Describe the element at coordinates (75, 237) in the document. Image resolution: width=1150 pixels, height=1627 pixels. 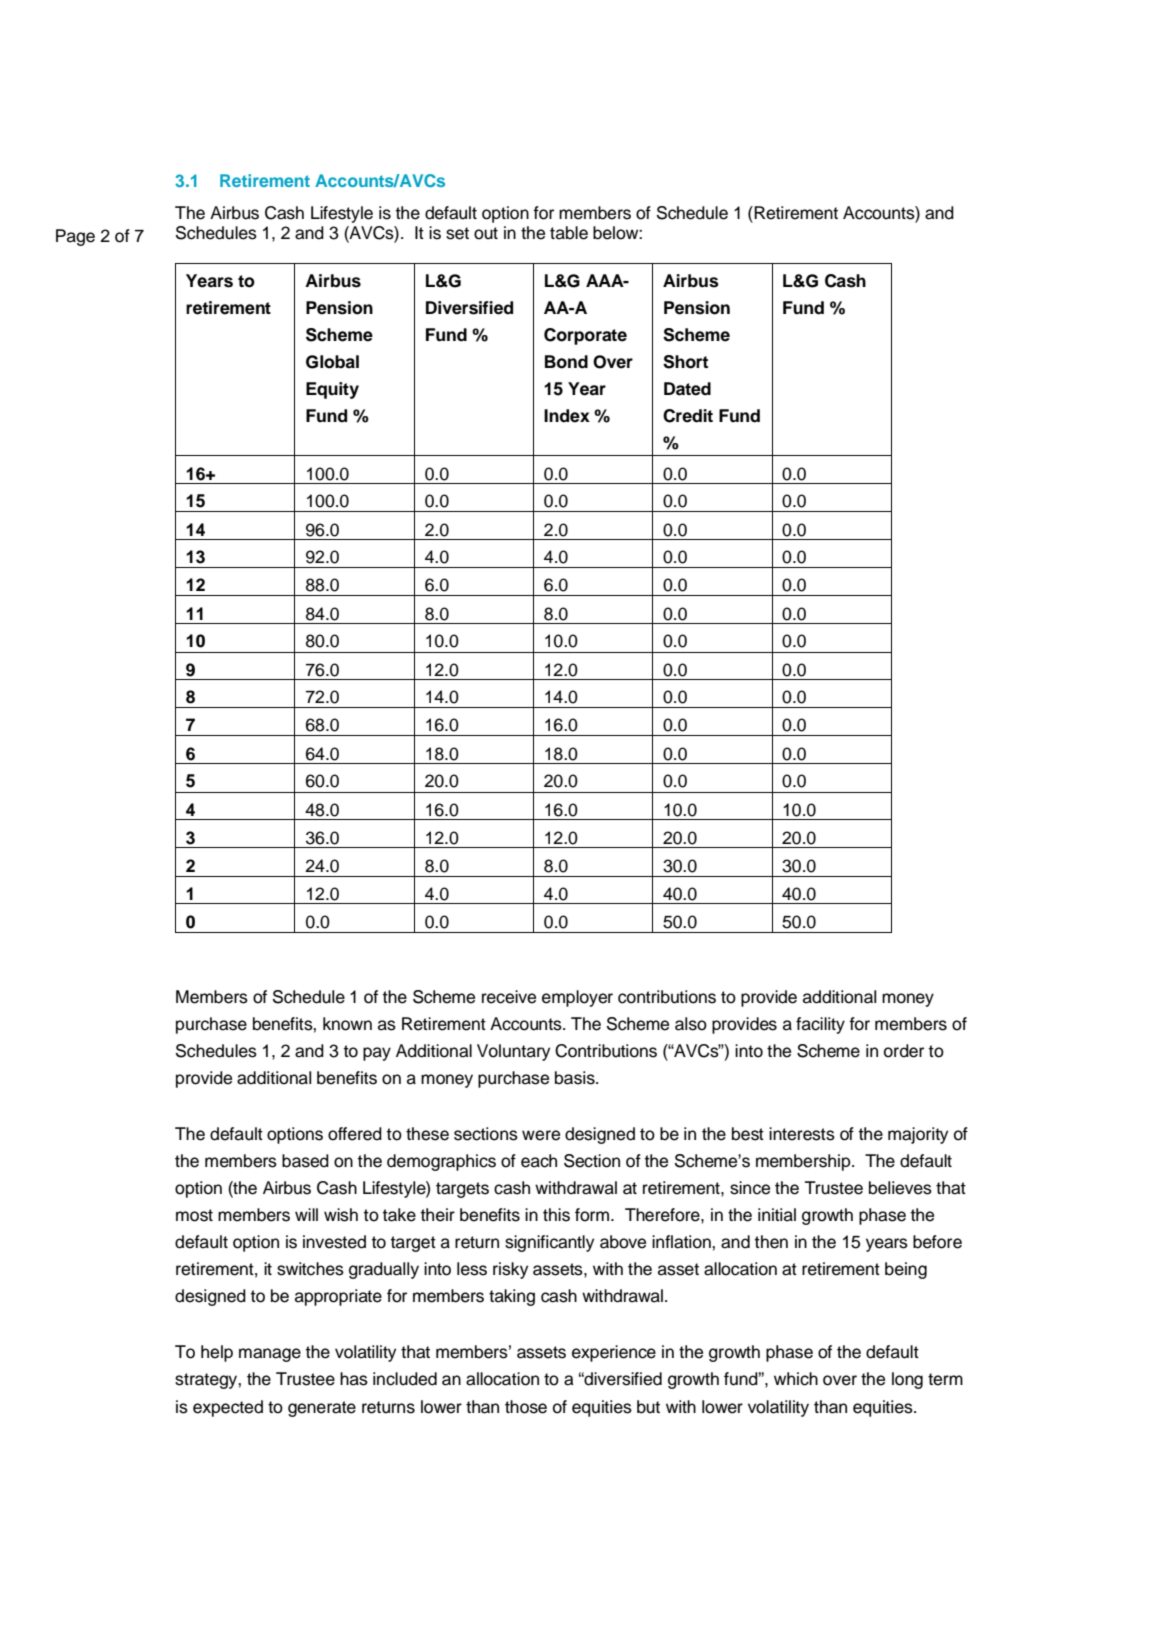
I see `Page` at that location.
